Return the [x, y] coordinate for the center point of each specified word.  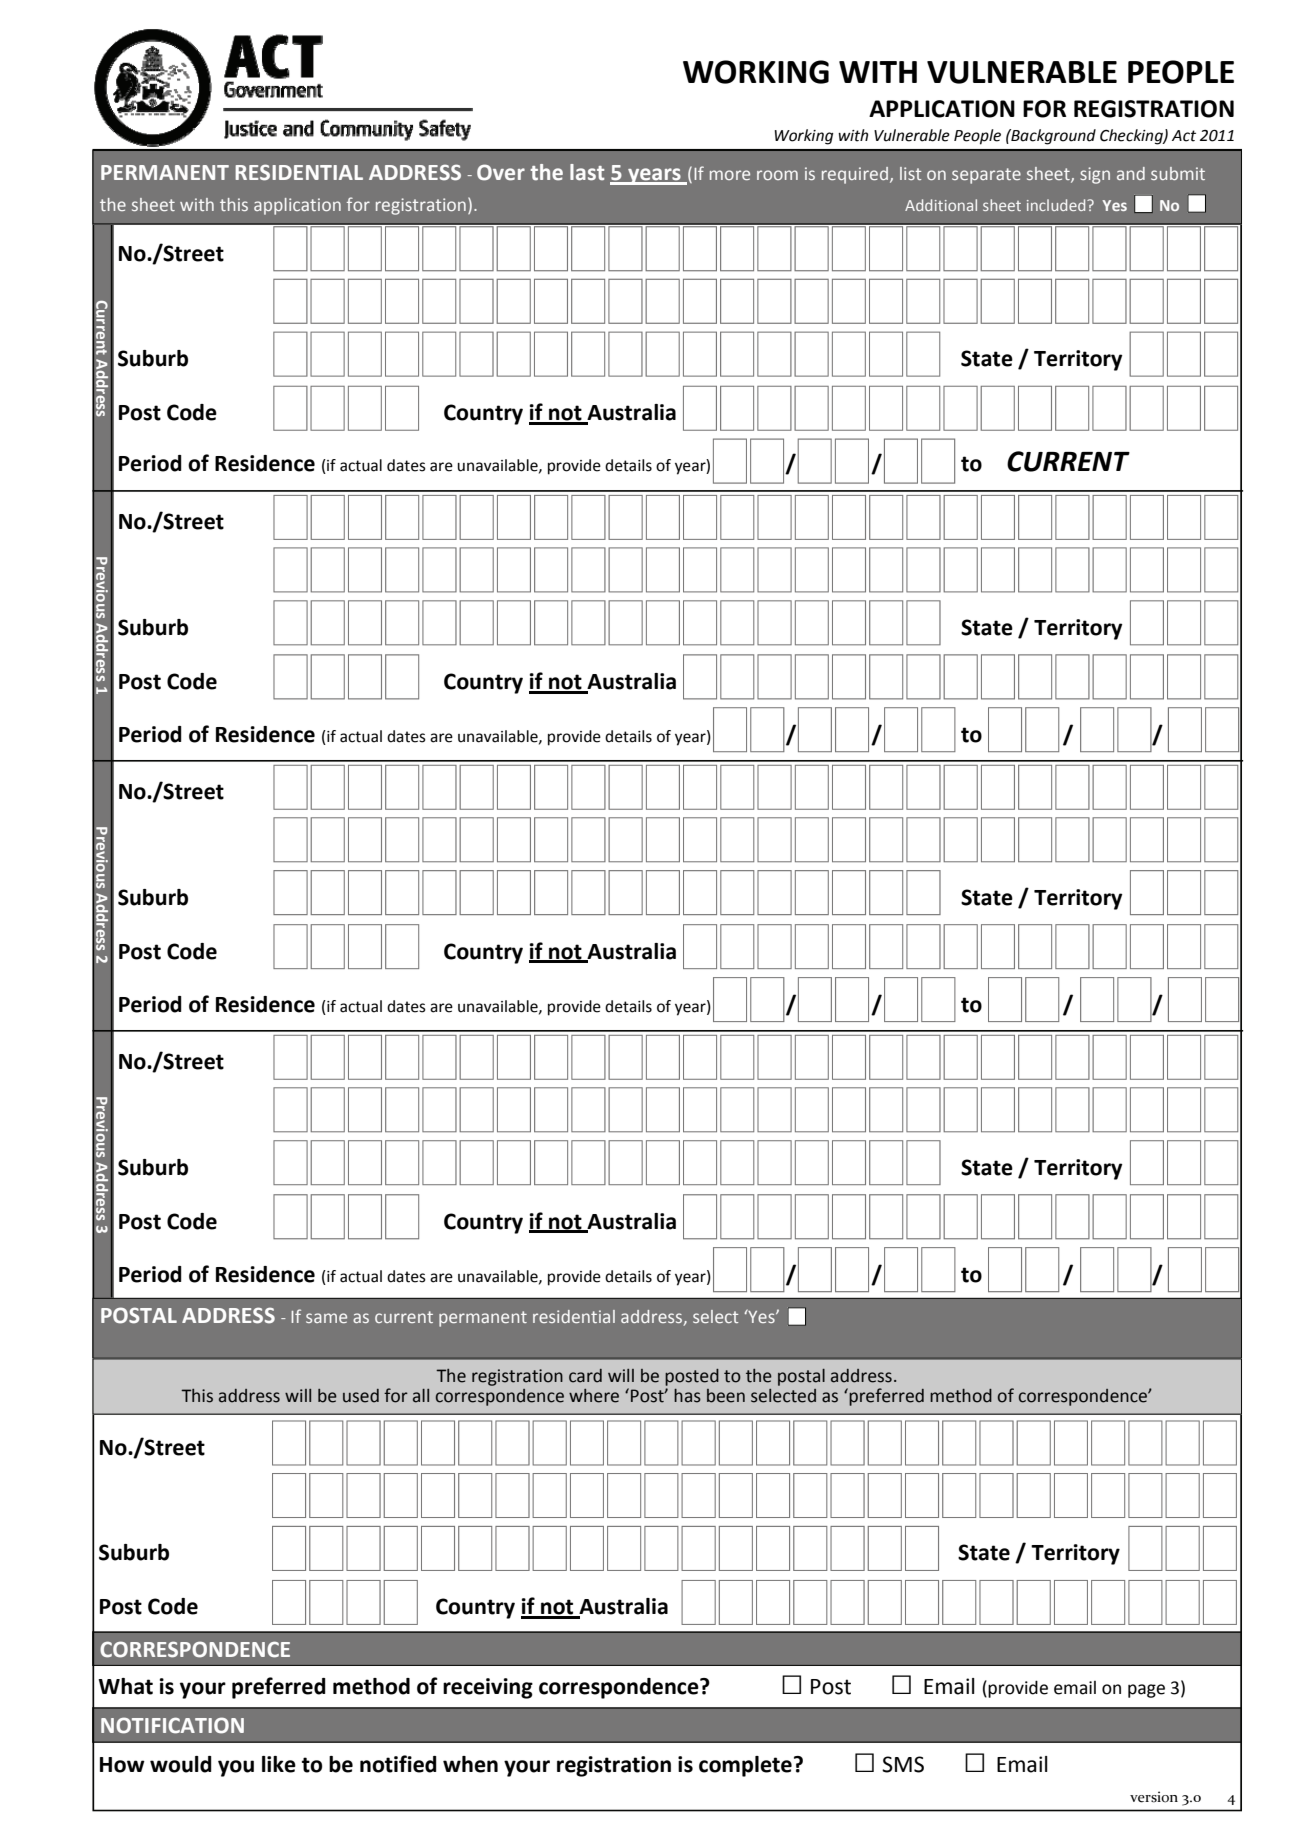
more [730, 175]
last [587, 172]
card [585, 1376]
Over [501, 172]
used [361, 1396]
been [726, 1396]
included [1057, 205]
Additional [941, 205]
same [326, 1318]
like [279, 1764]
